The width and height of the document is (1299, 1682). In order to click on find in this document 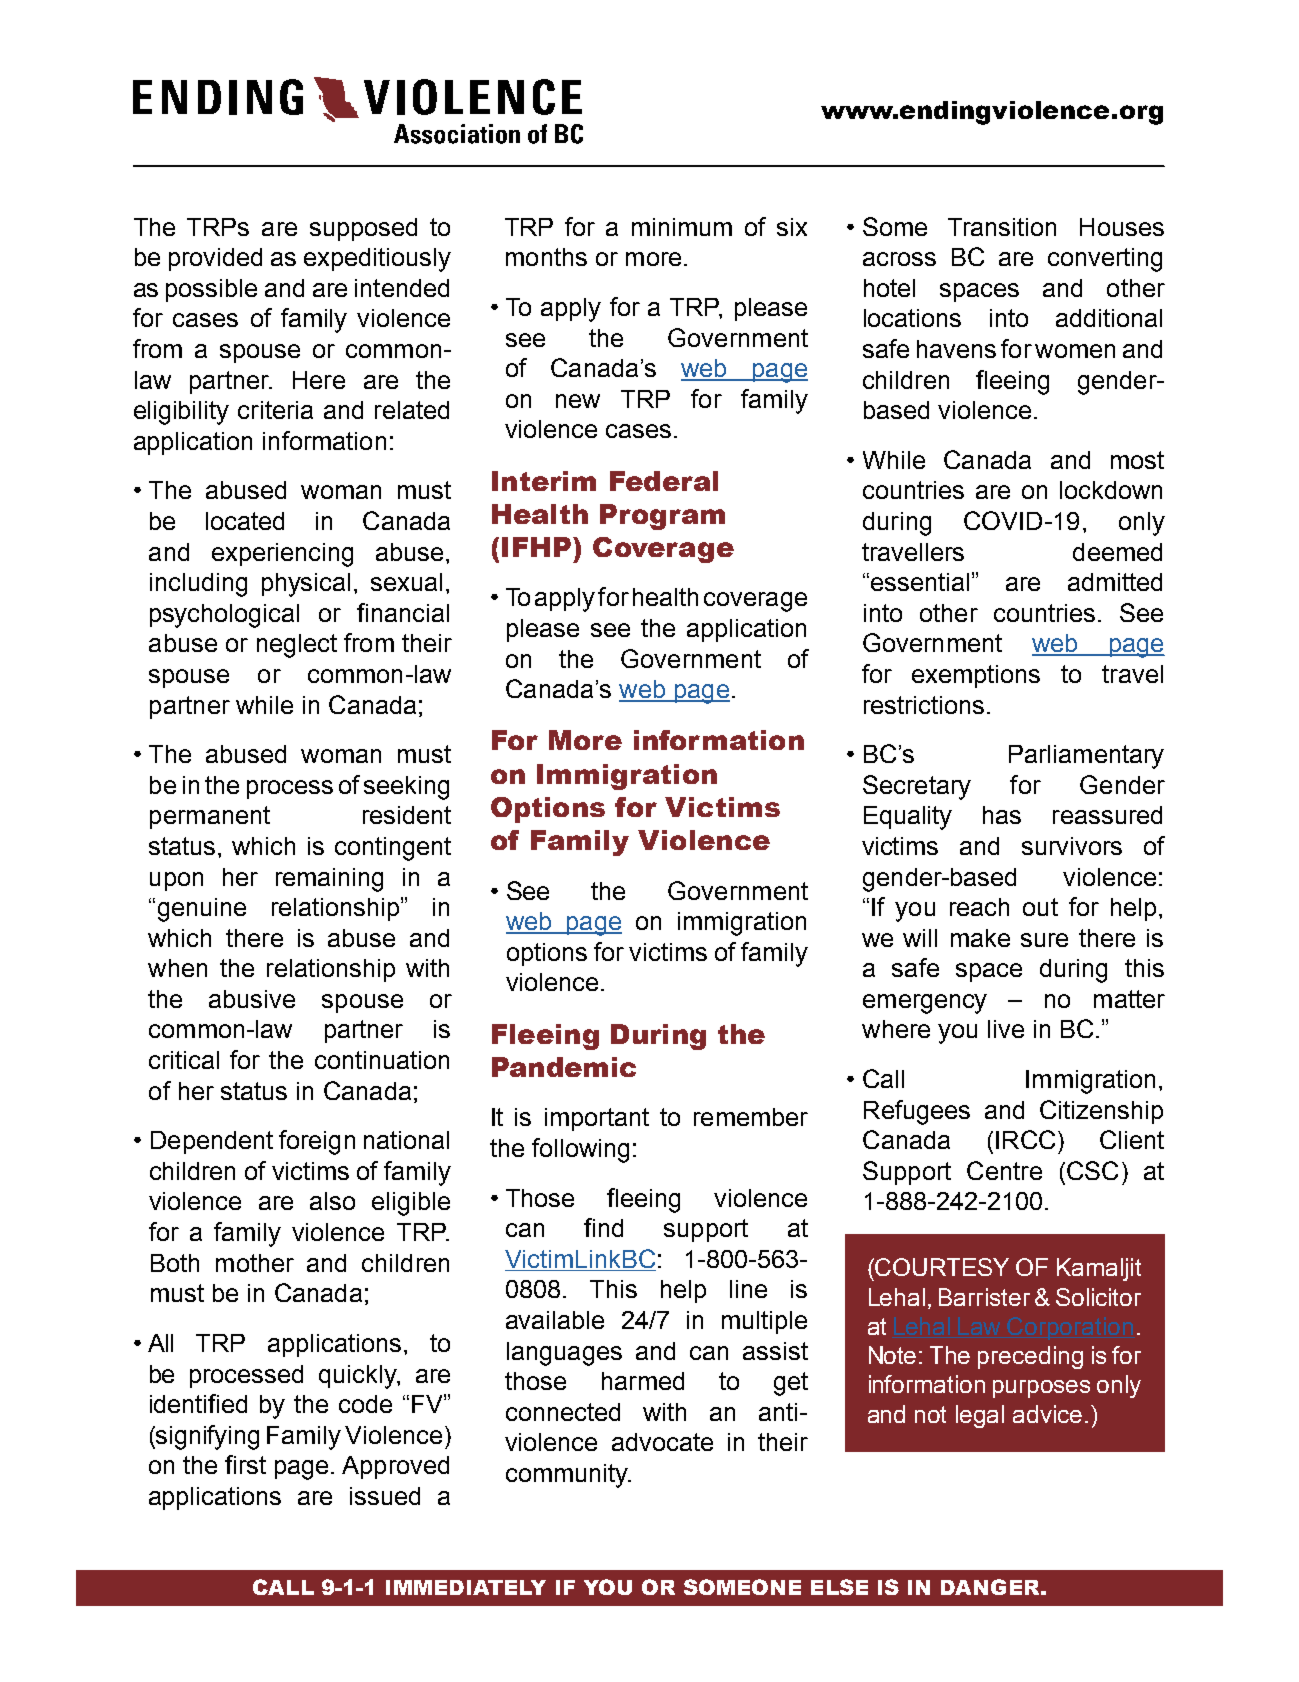, I will do `click(603, 1227)`.
